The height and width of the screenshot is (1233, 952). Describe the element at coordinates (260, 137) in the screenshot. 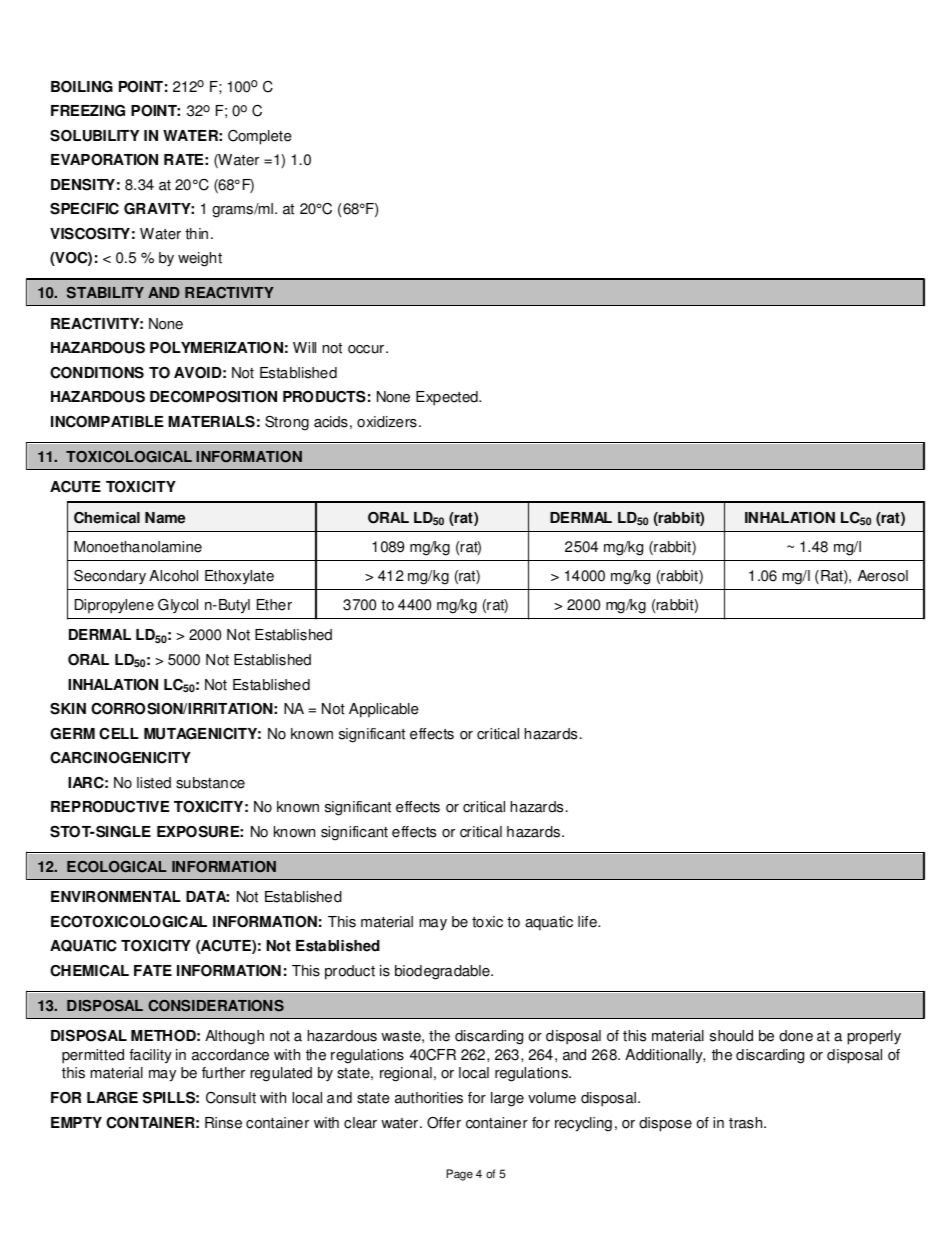

I see `Complete` at that location.
